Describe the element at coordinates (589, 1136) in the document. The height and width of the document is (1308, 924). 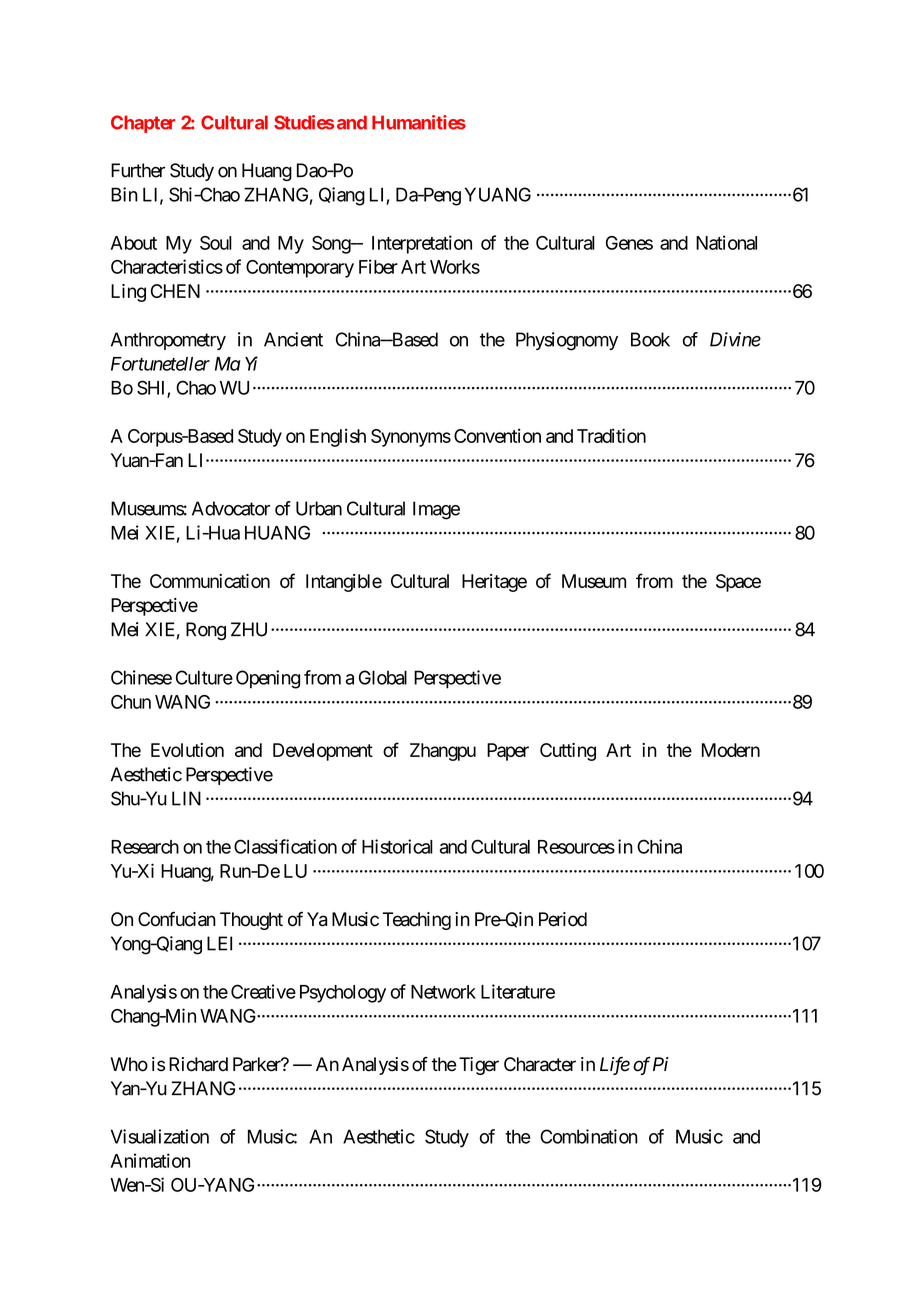
I see `Combination` at that location.
